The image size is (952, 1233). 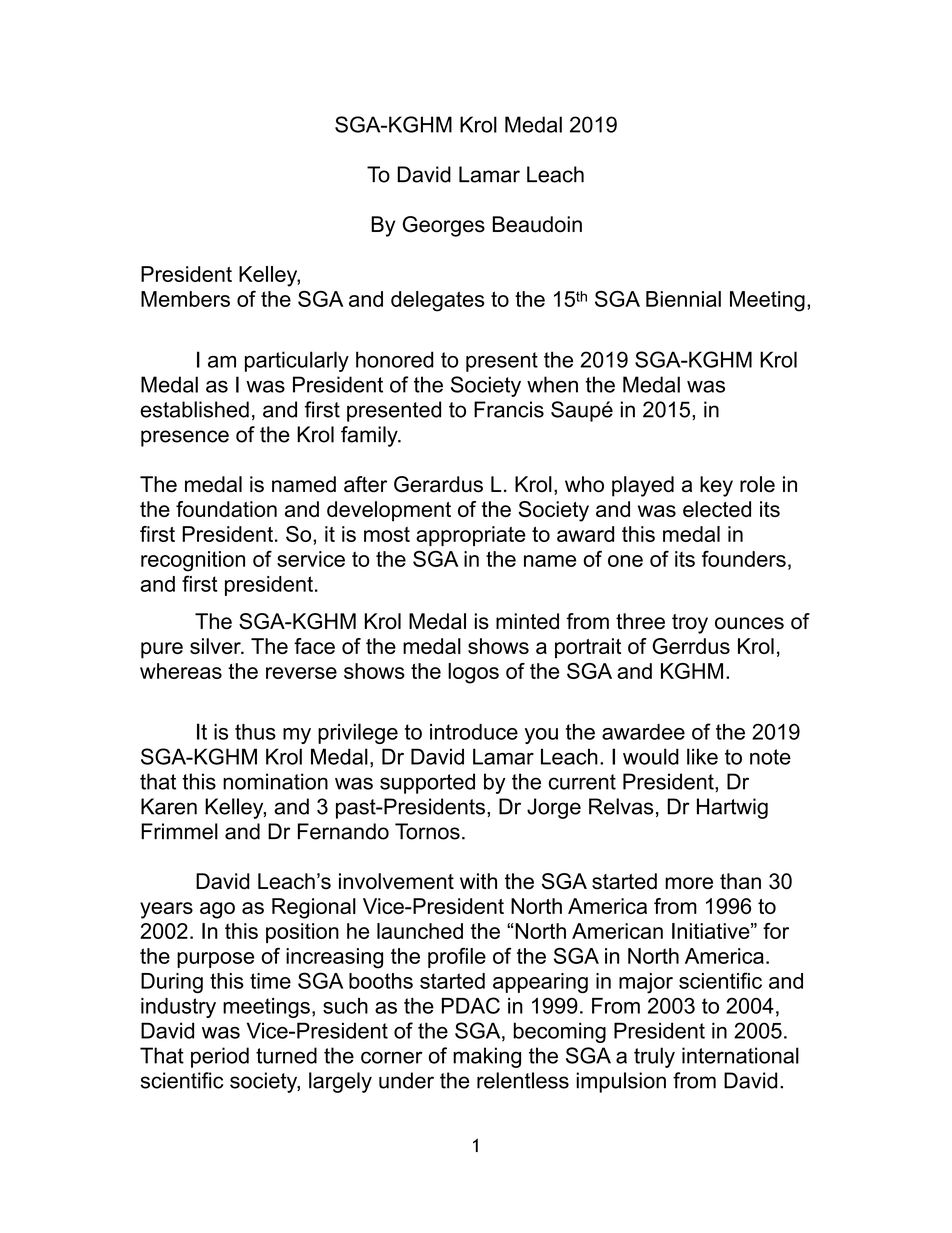 I want to click on making, so click(x=487, y=1057).
